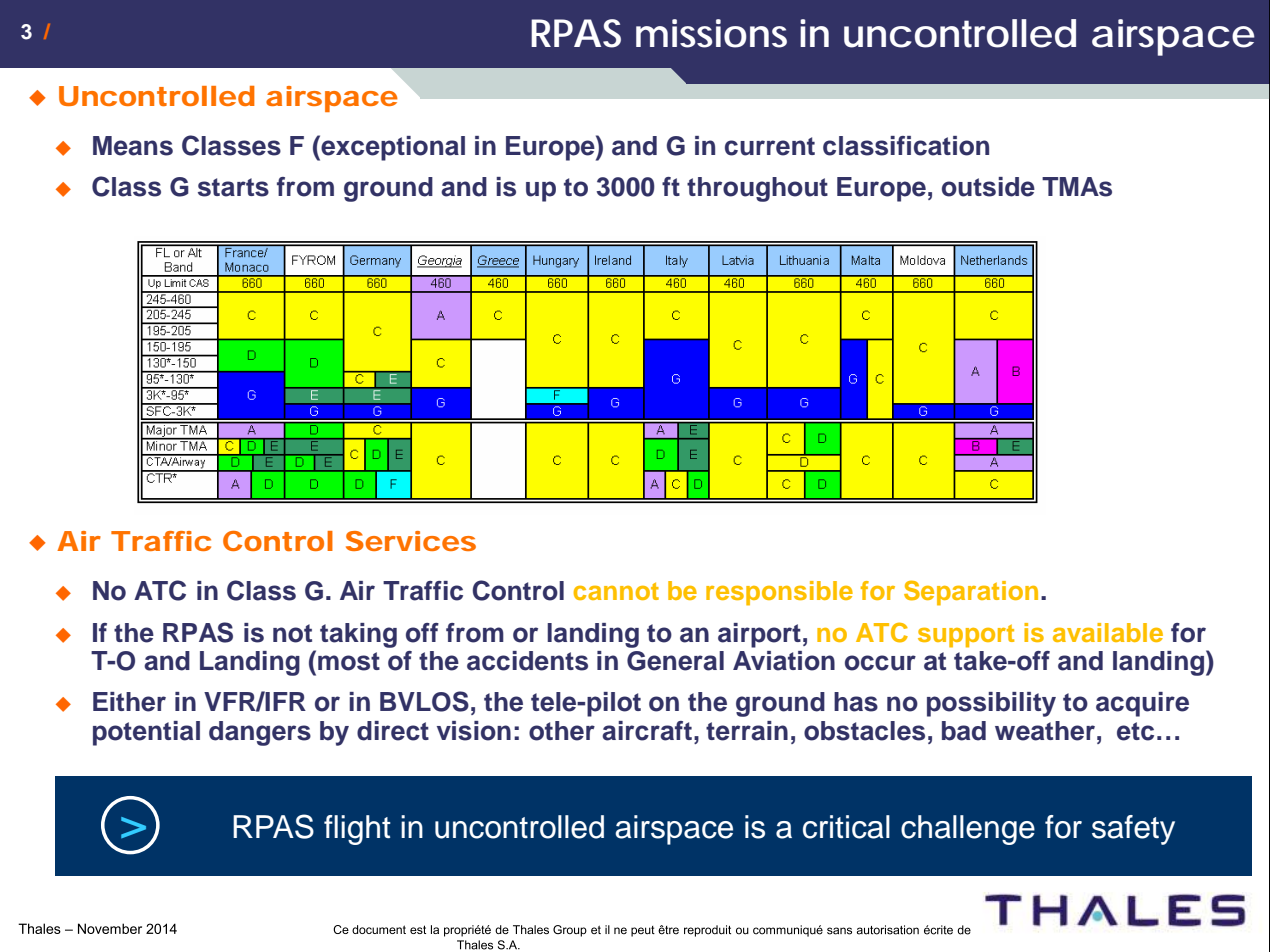 The image size is (1270, 952). Describe the element at coordinates (616, 591) in the screenshot. I see `cannot` at that location.
